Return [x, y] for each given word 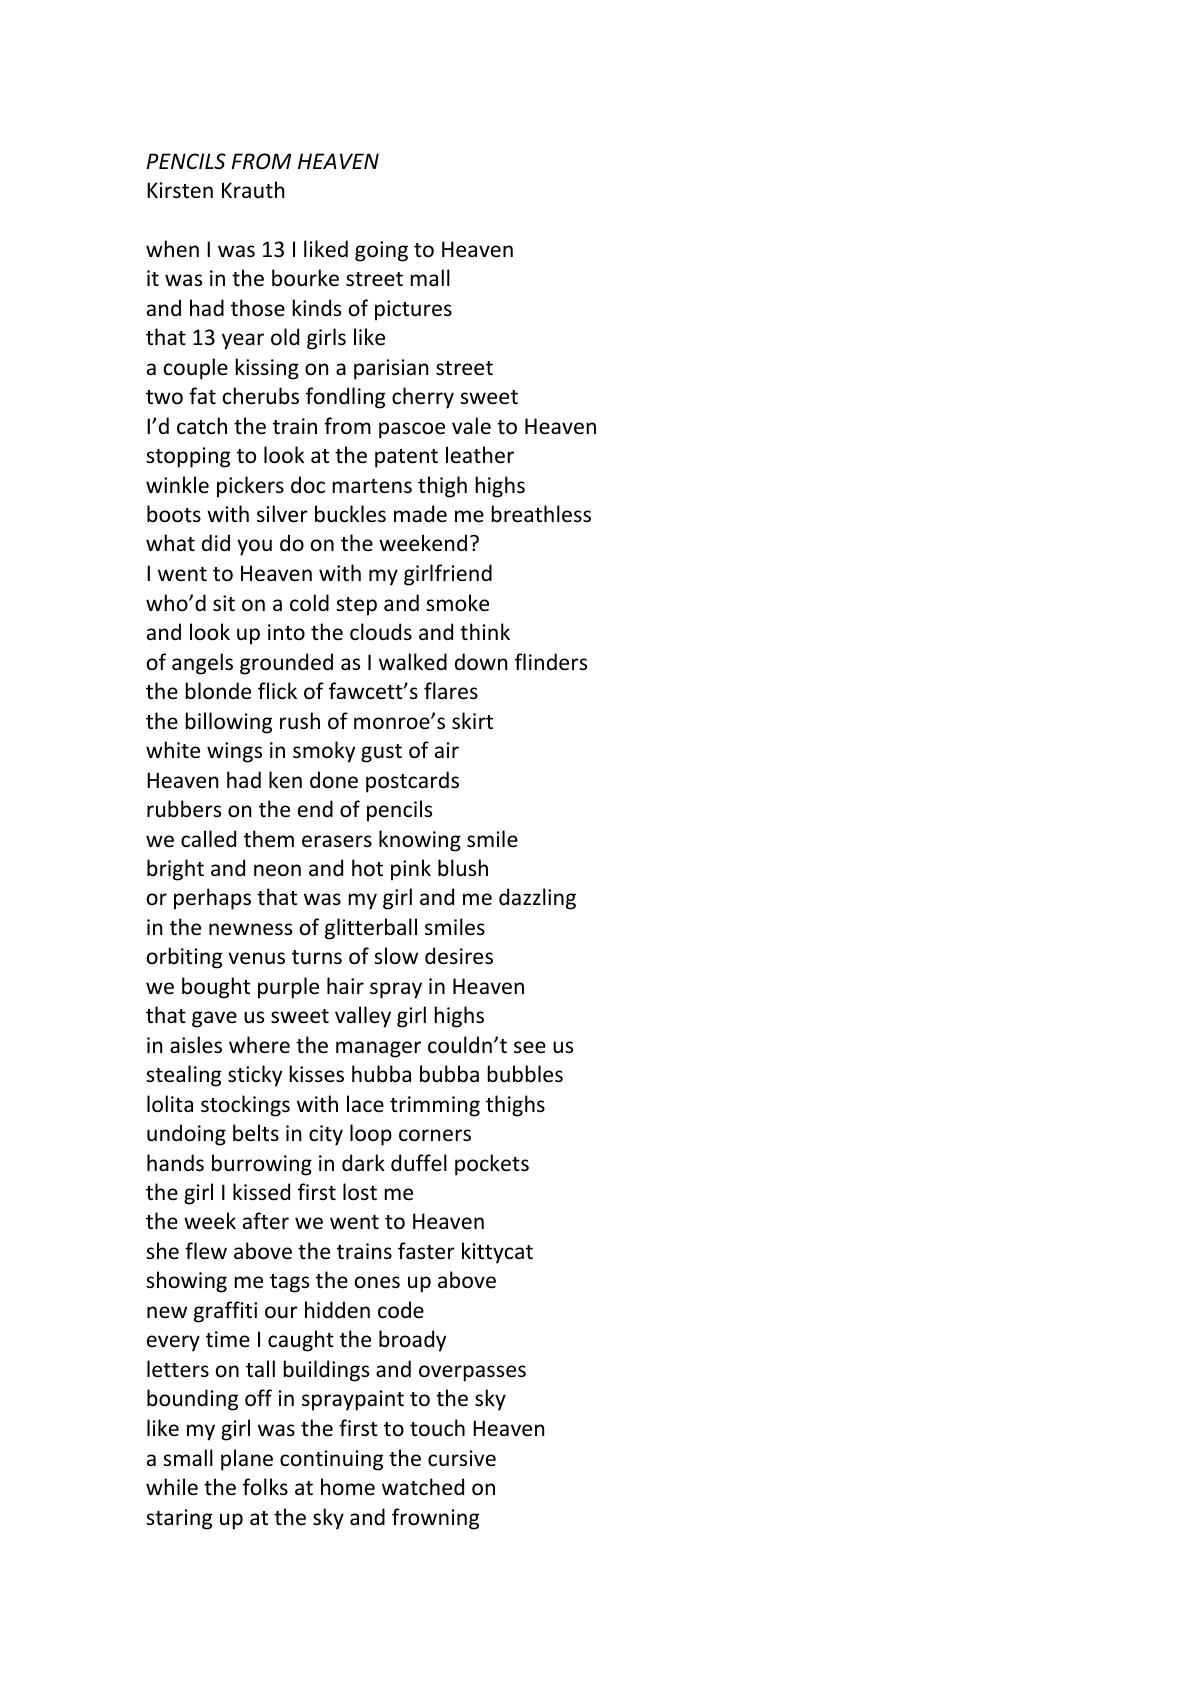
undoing [186, 1135]
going [381, 251]
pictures [413, 310]
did [216, 542]
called [208, 839]
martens [372, 486]
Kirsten [180, 190]
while [172, 1487]
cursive [462, 1458]
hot [367, 868]
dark [363, 1162]
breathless [541, 514]
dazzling [537, 899]
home [348, 1487]
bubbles [525, 1074]
